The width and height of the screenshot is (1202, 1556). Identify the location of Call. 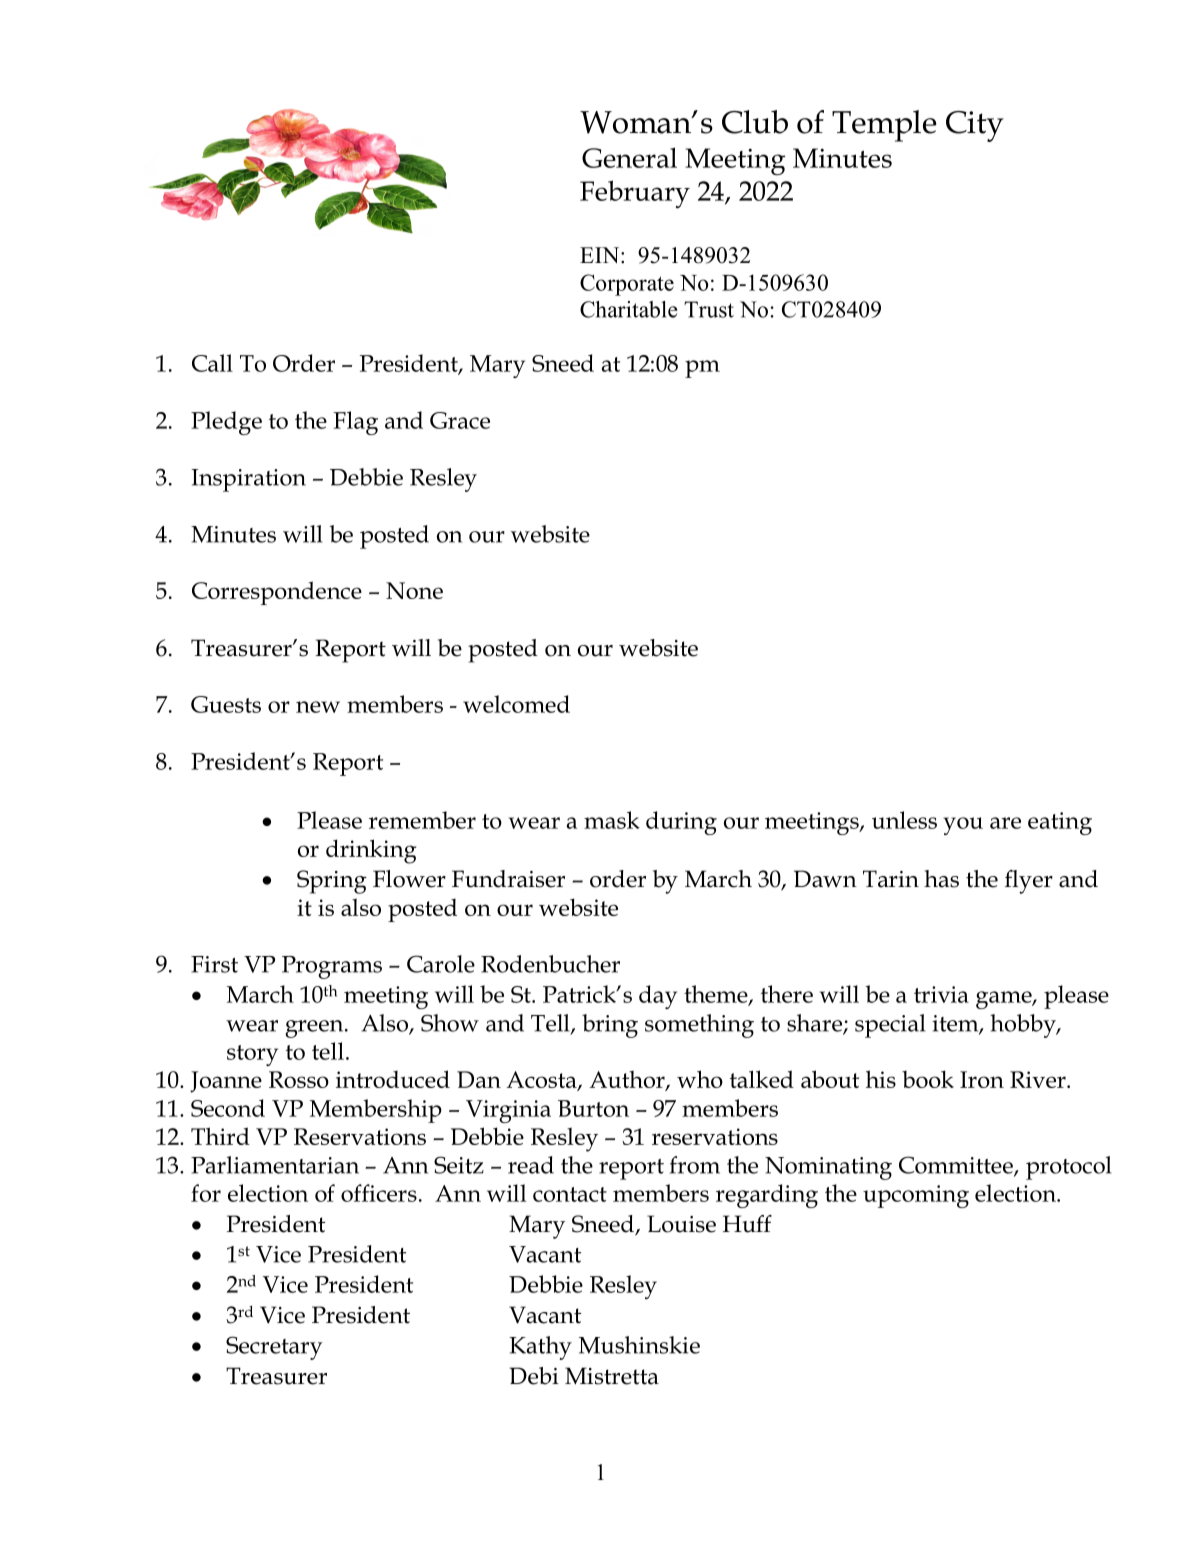
(212, 363).
